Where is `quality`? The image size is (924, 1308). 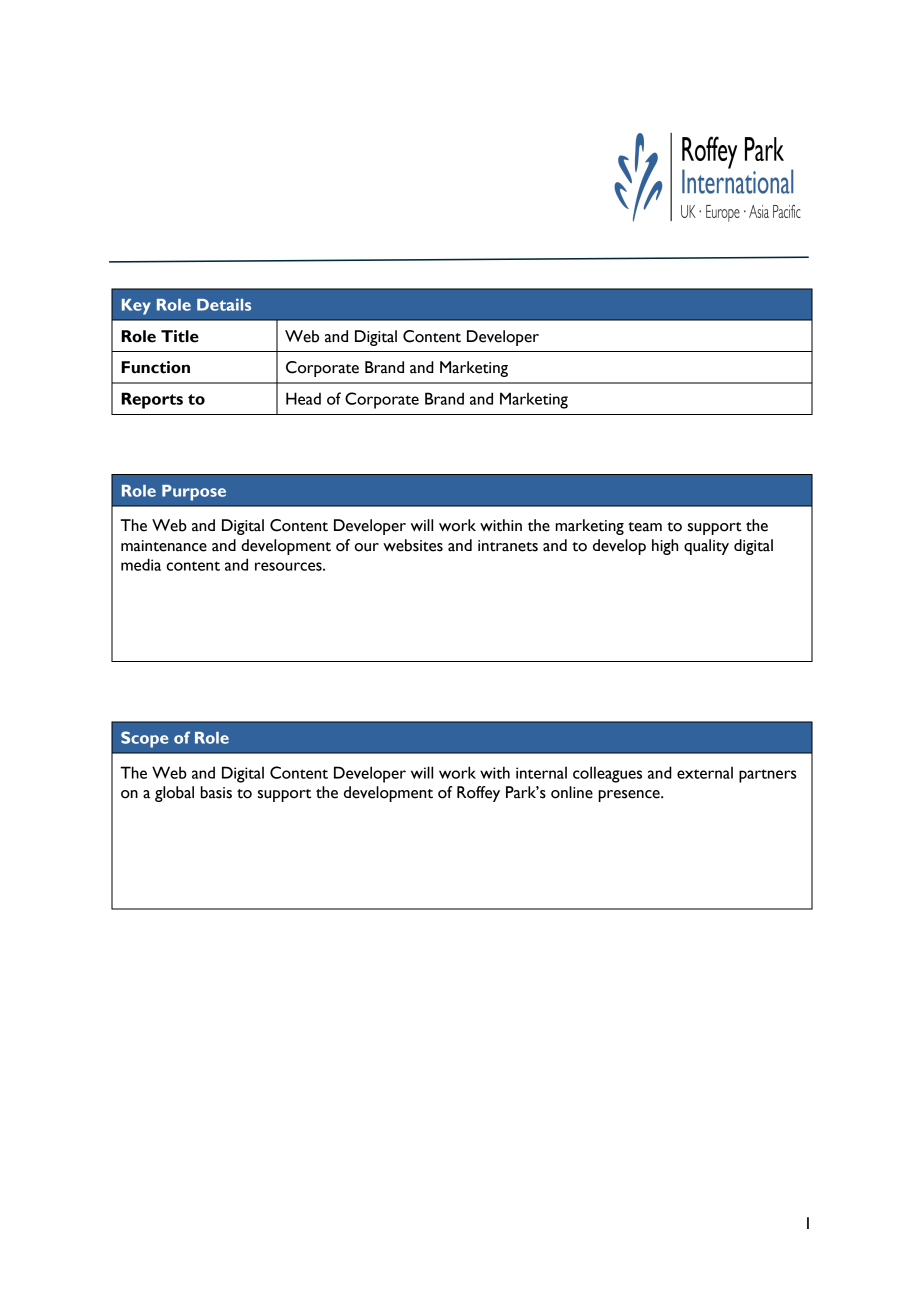 quality is located at coordinates (706, 547).
